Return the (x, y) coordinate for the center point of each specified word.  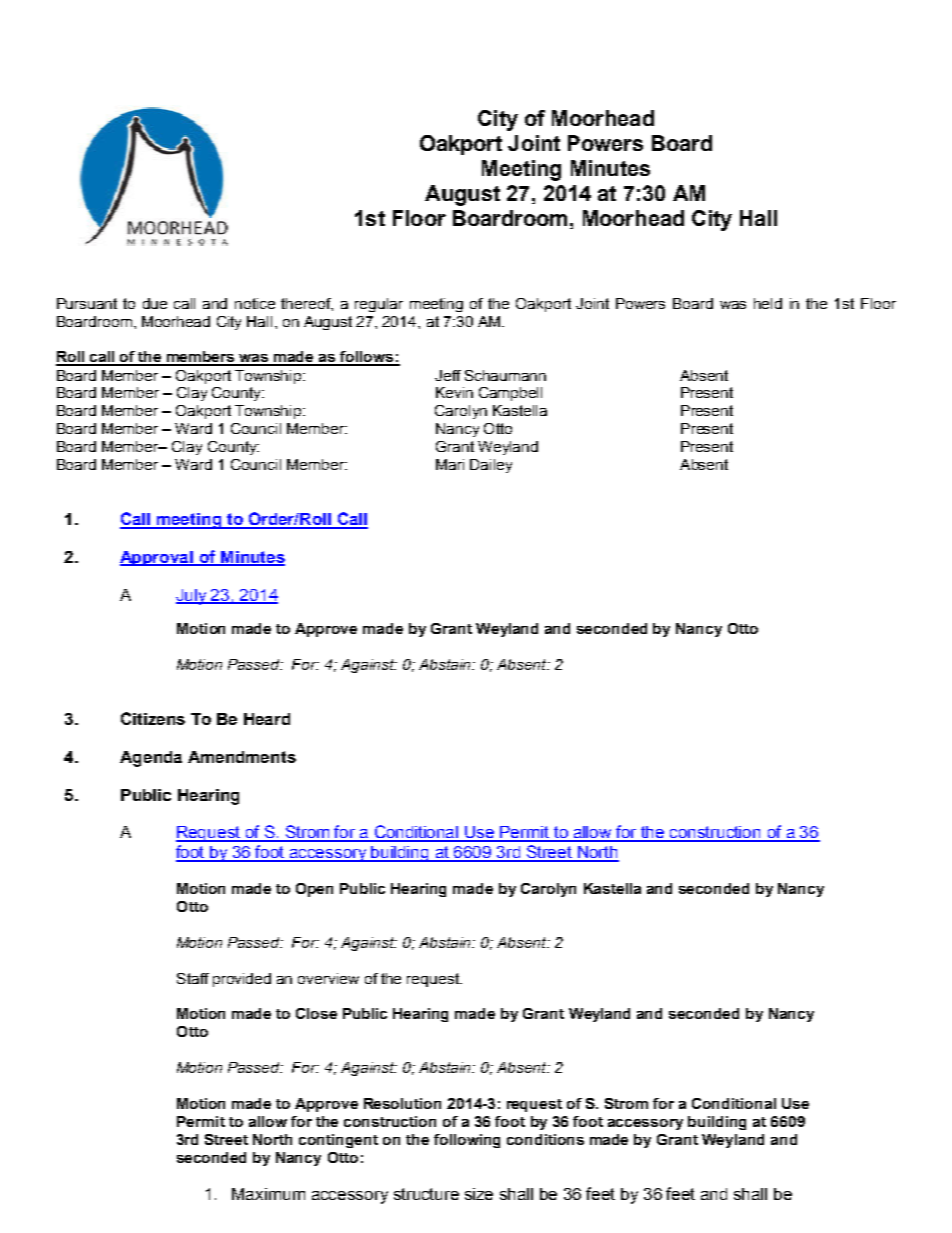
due (155, 303)
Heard (267, 719)
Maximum (268, 1194)
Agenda (151, 759)
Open (314, 890)
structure (426, 1194)
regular (379, 305)
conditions (545, 1139)
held (768, 303)
